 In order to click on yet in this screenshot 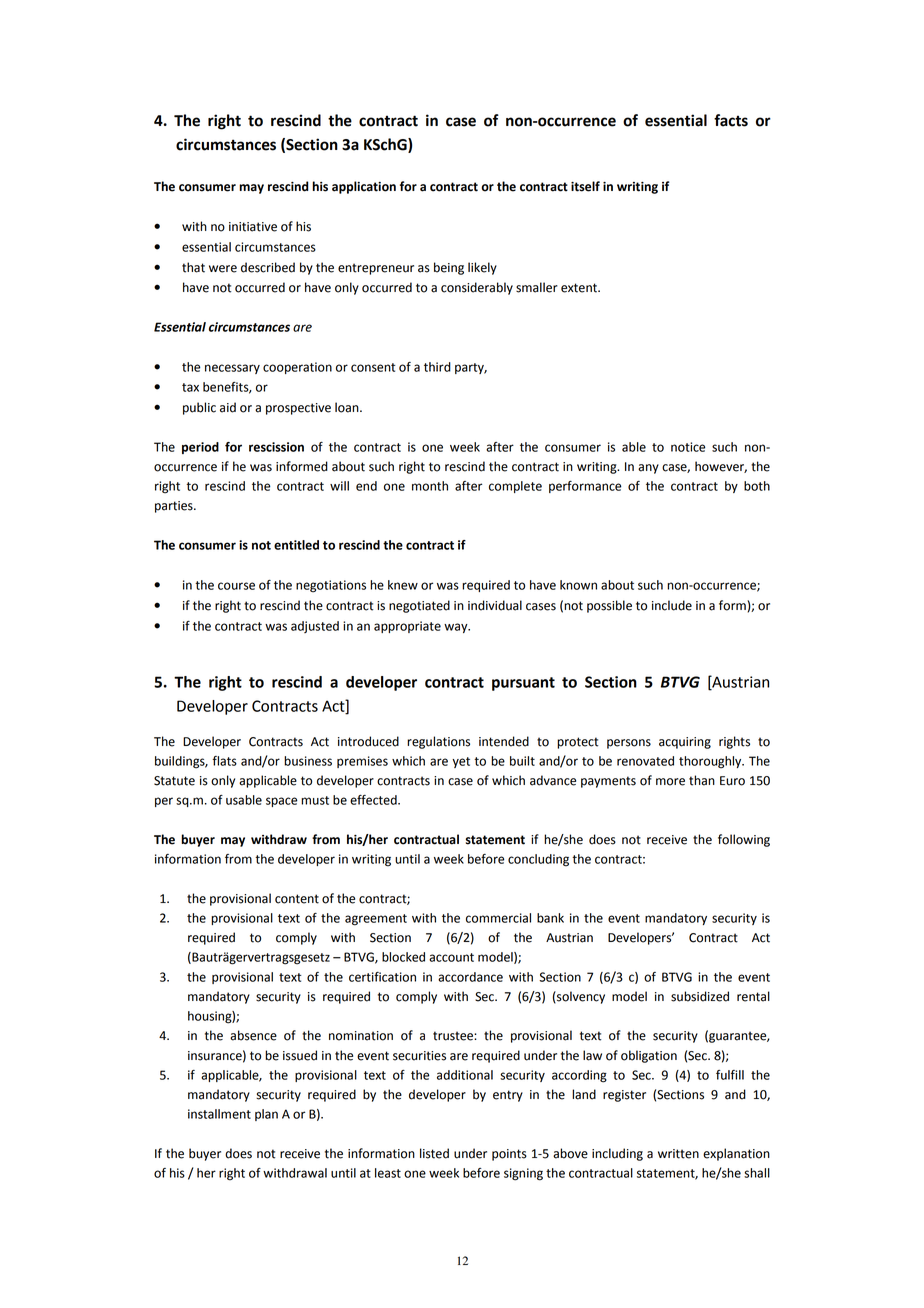, I will do `click(461, 762)`.
